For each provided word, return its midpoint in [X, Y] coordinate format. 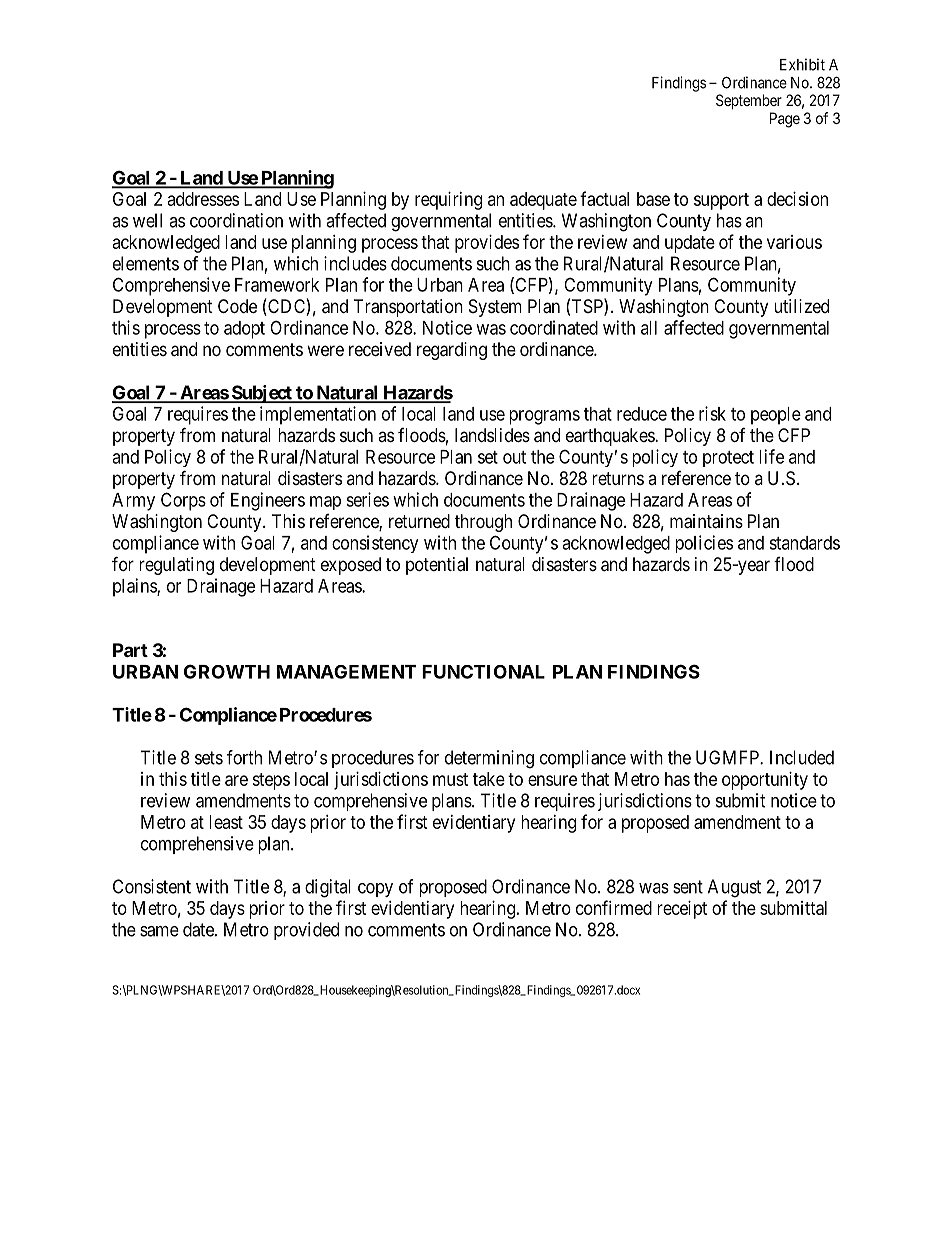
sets [209, 758]
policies [704, 544]
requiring [448, 201]
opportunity [765, 781]
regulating [176, 566]
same [159, 931]
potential [437, 566]
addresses [203, 199]
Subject [261, 394]
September [749, 101]
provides [487, 244]
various [794, 242]
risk [712, 413]
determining [489, 759]
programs [544, 417]
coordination [236, 220]
